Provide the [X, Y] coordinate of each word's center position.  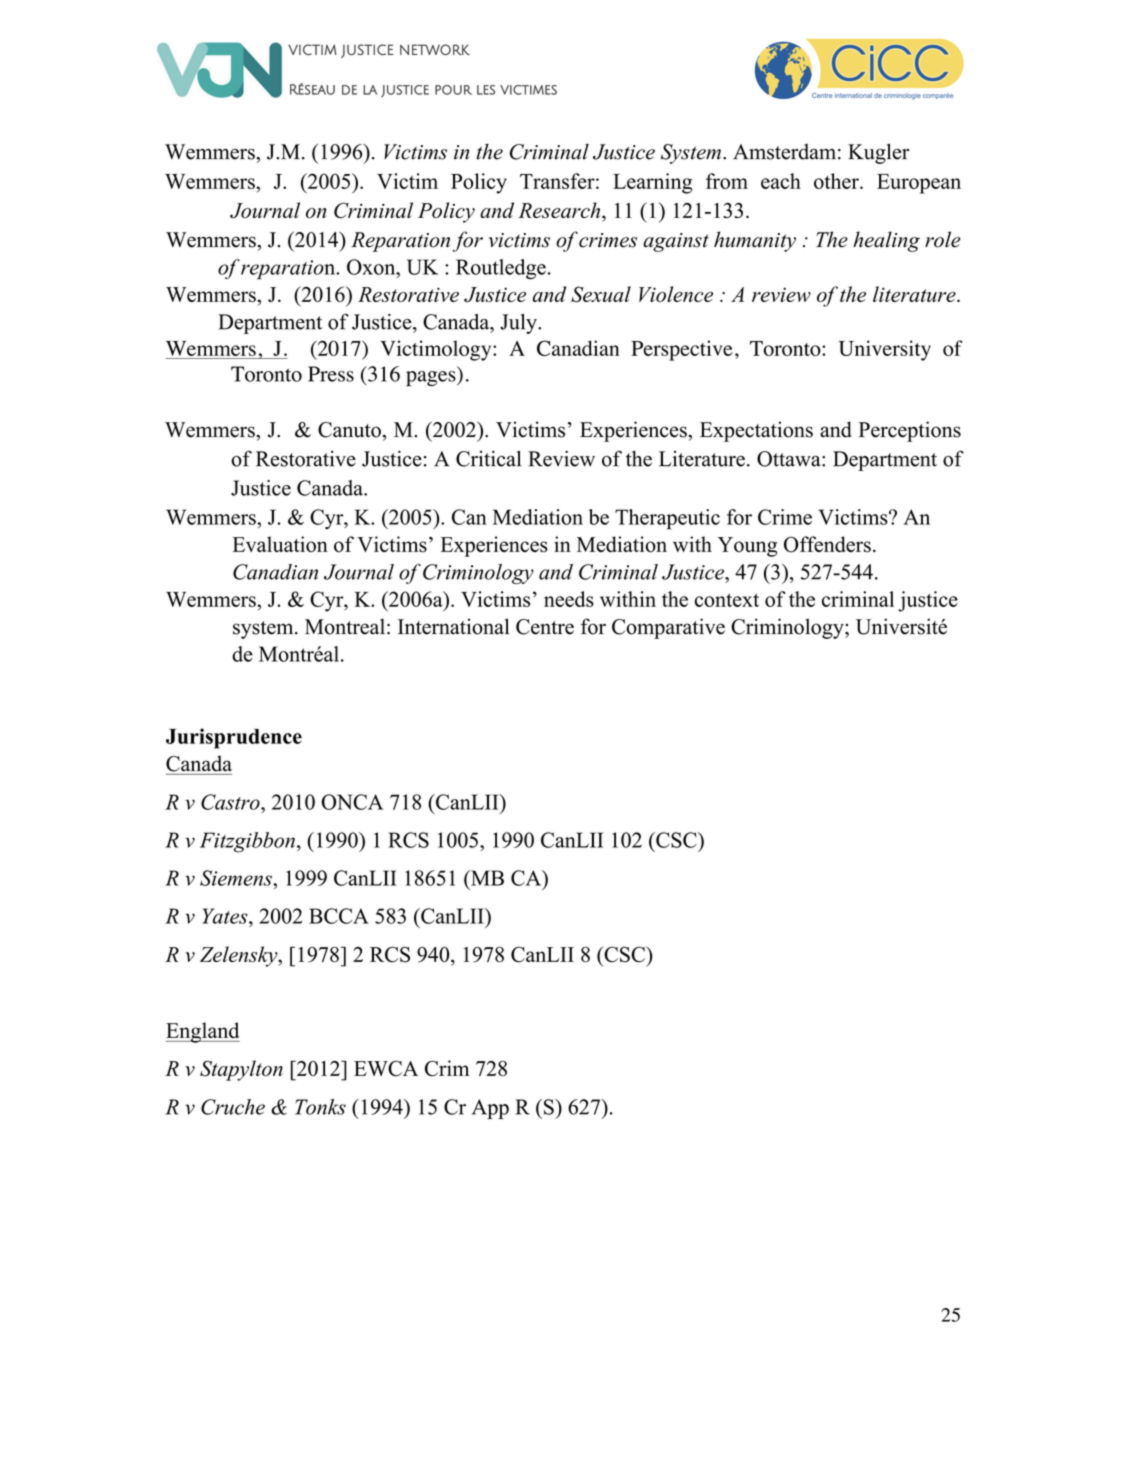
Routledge [501, 269]
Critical [488, 459]
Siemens [237, 878]
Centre [545, 627]
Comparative [668, 628]
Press [331, 374]
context [727, 600]
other [837, 181]
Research [560, 210]
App [490, 1109]
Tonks [320, 1107]
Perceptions [910, 431]
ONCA [352, 802]
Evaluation [280, 544]
